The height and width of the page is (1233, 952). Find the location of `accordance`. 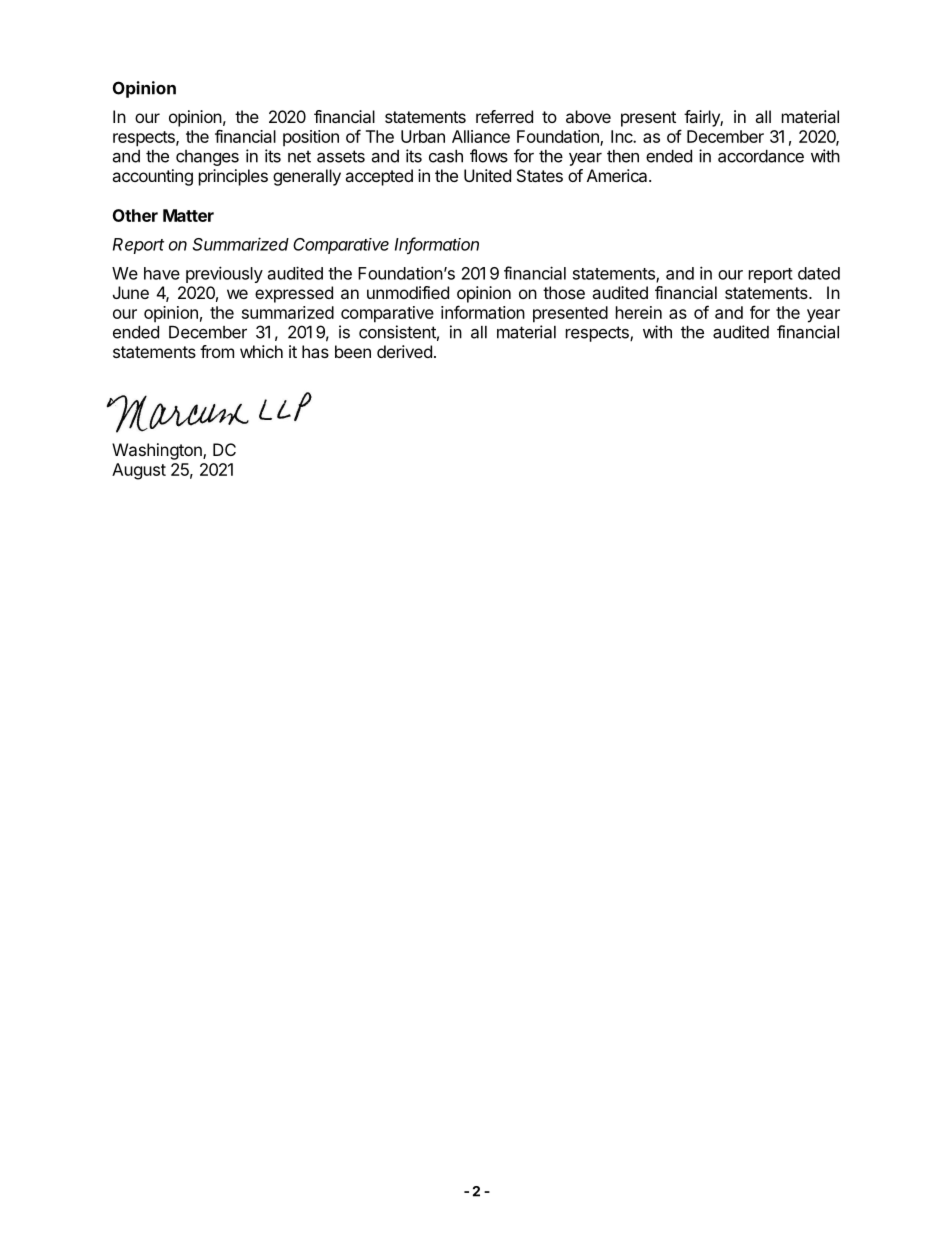

accordance is located at coordinates (761, 156).
